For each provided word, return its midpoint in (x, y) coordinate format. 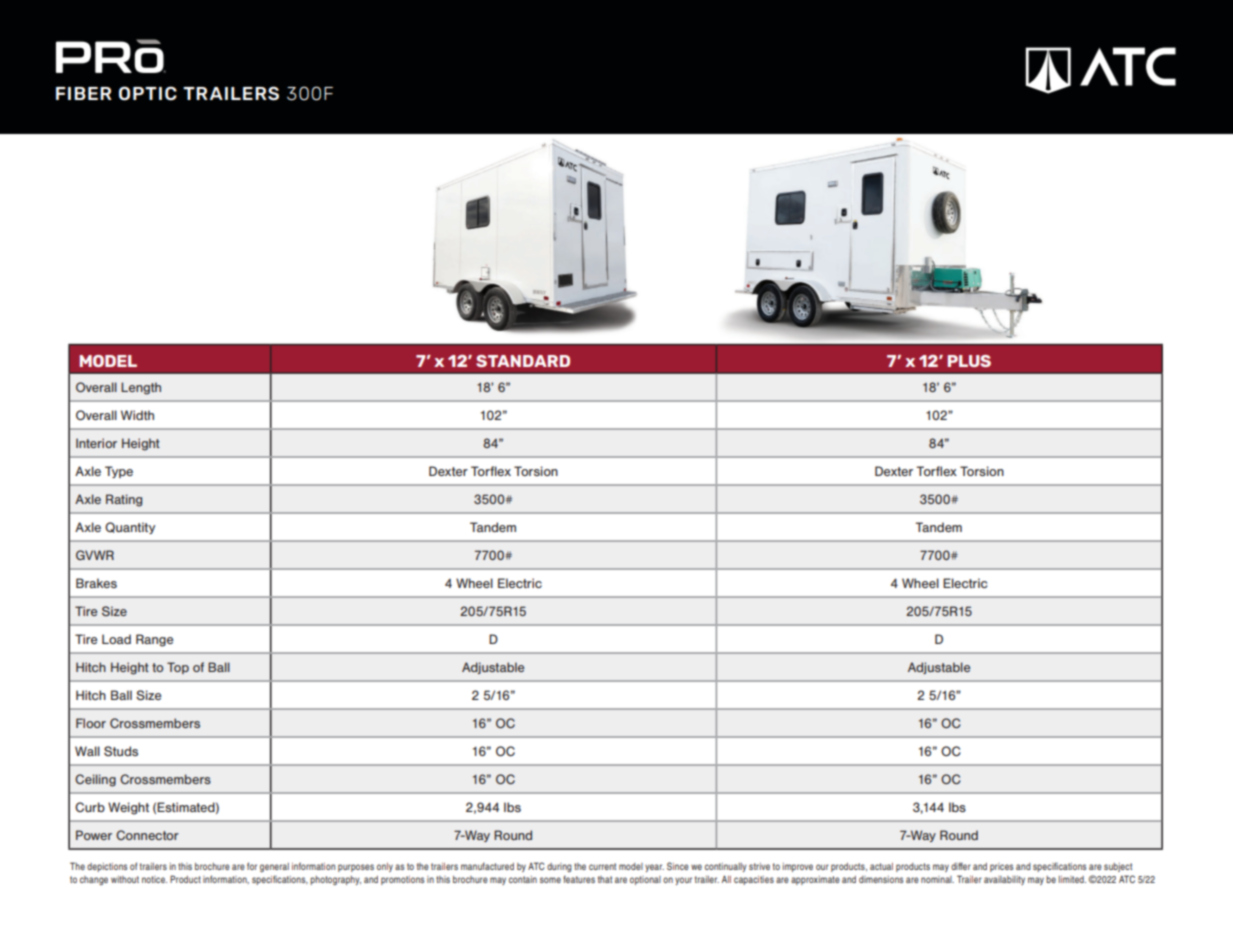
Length (141, 388)
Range (154, 640)
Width (137, 415)
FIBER (84, 93)
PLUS (969, 361)
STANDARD (523, 361)
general (274, 867)
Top (178, 668)
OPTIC (148, 93)
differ (961, 866)
